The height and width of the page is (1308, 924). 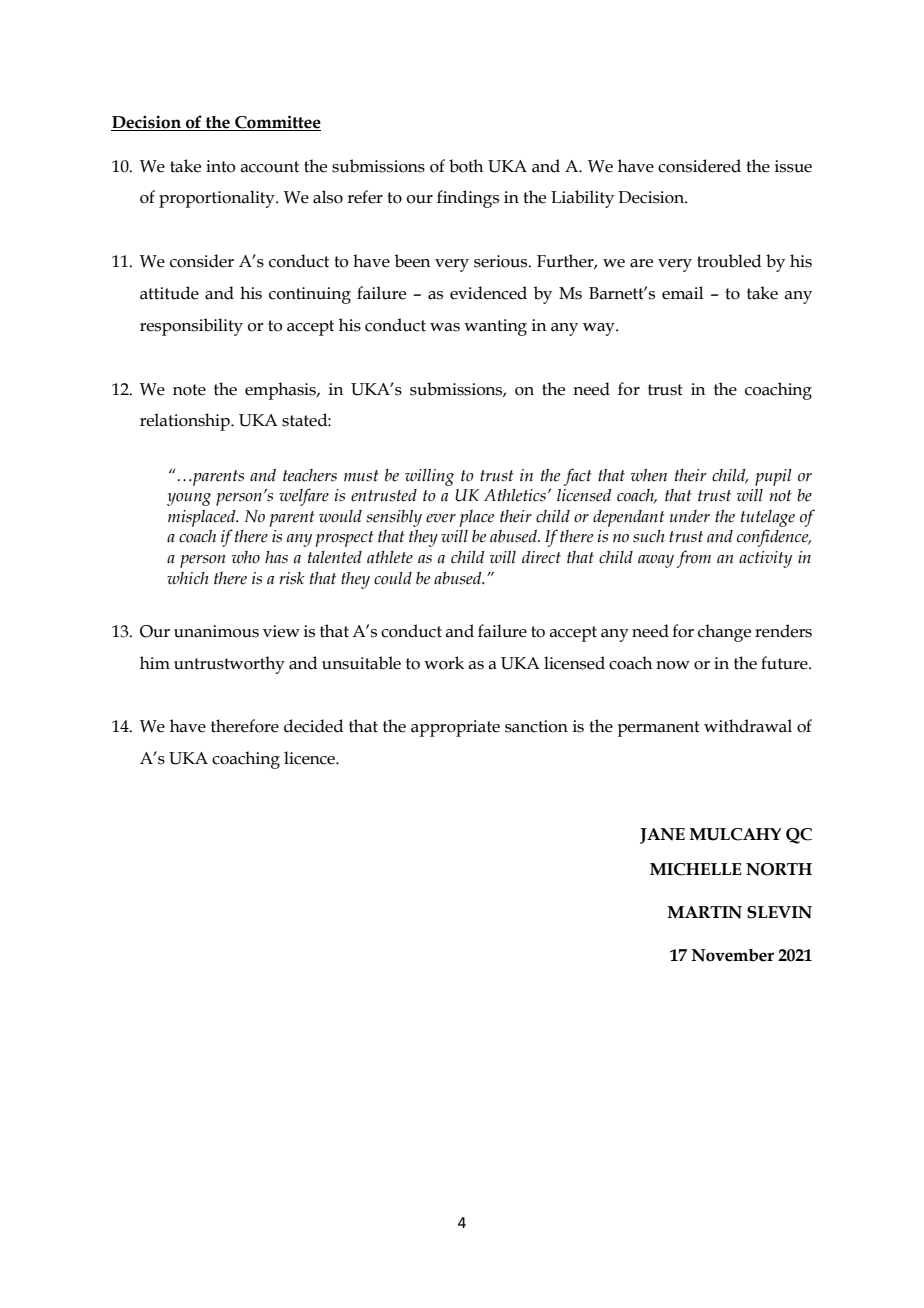 What do you see at coordinates (694, 559) in the page?
I see `from` at bounding box center [694, 559].
